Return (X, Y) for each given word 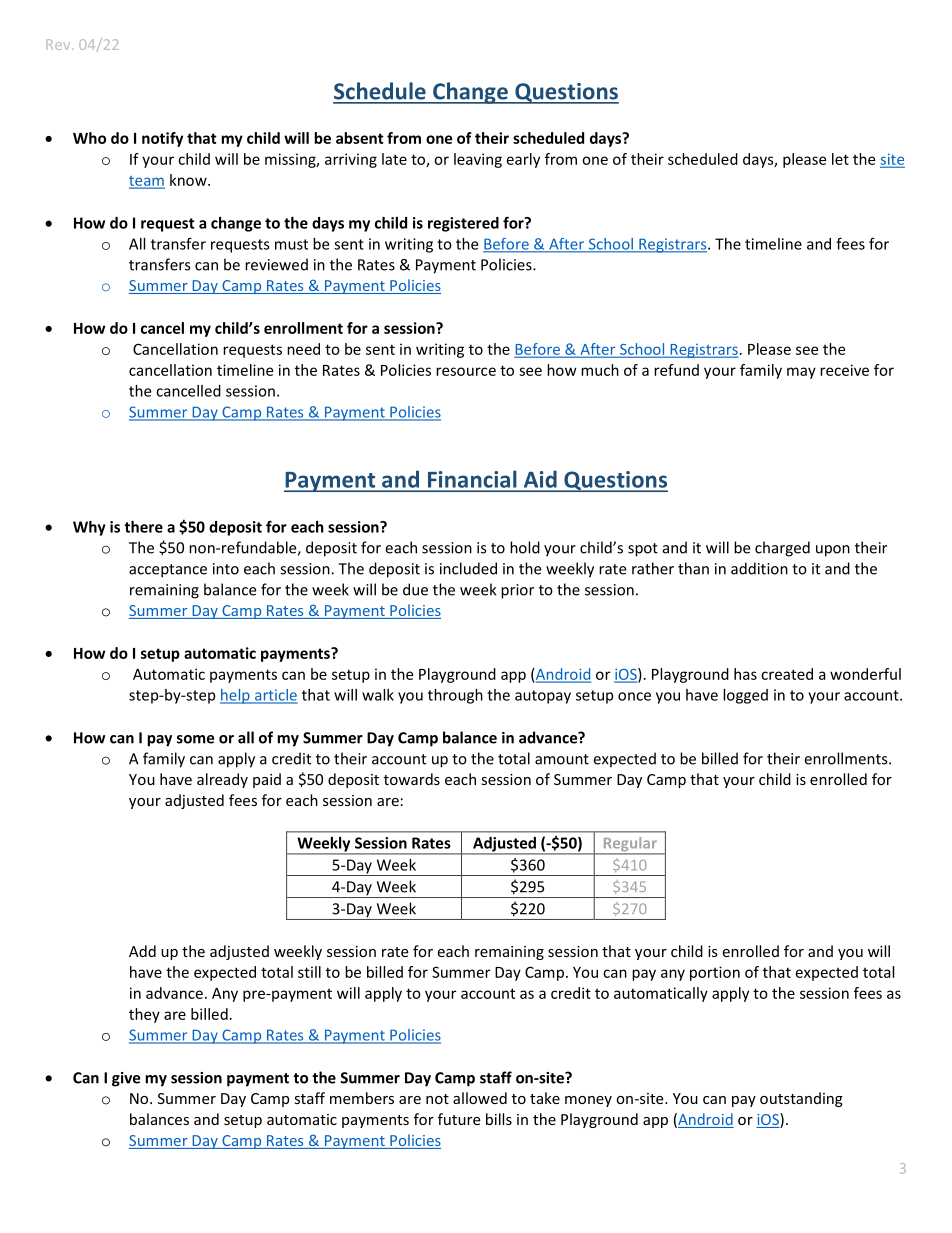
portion (715, 973)
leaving (478, 160)
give (126, 1079)
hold (525, 547)
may (801, 373)
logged (745, 696)
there (143, 527)
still (309, 972)
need (303, 349)
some (195, 739)
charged (782, 549)
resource (466, 371)
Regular (630, 845)
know (189, 180)
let (840, 159)
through (455, 696)
